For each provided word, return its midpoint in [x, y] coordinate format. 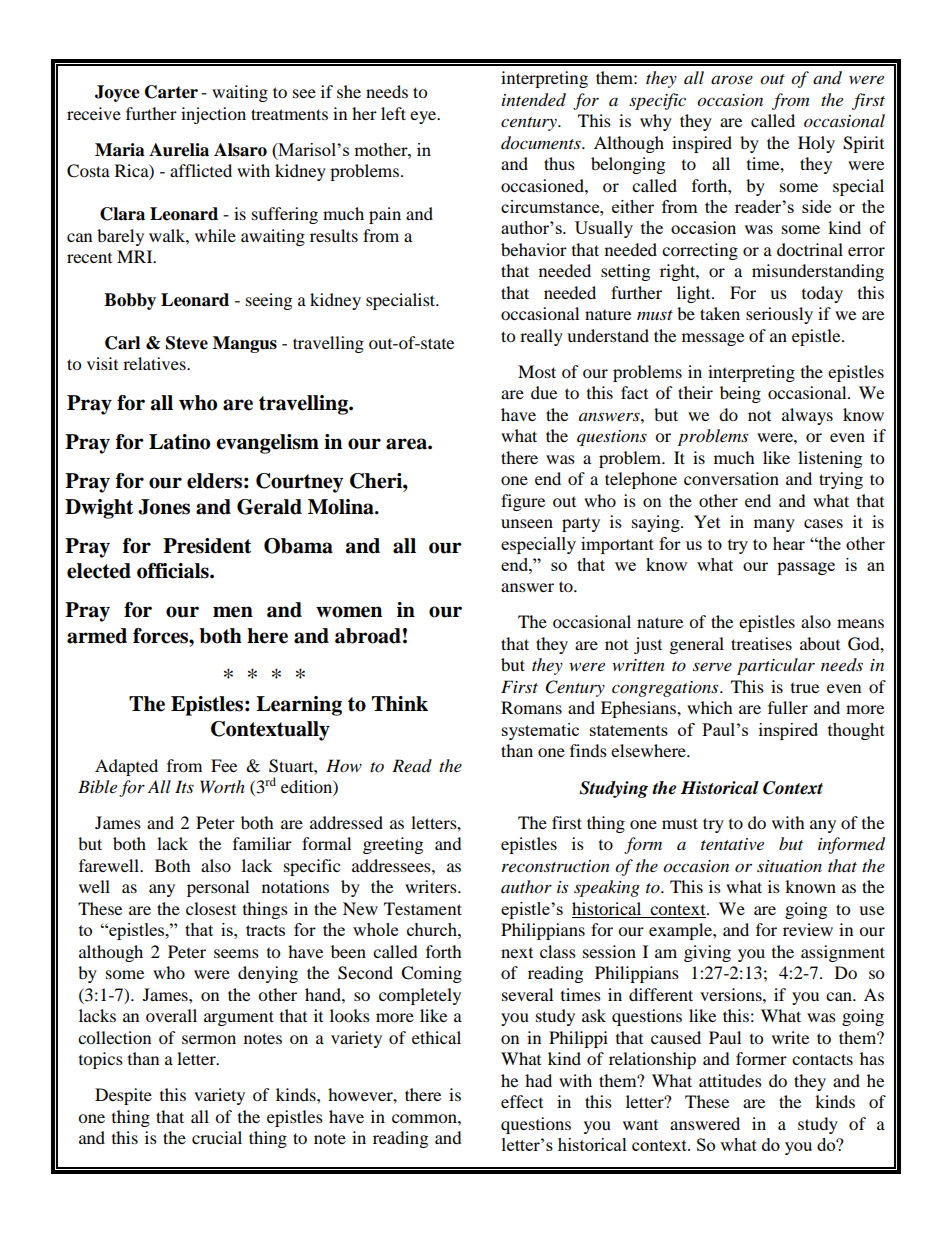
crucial [217, 1137]
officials [174, 571]
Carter [171, 92]
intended [534, 100]
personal [218, 888]
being [740, 394]
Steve [187, 343]
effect [522, 1101]
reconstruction [556, 866]
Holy [816, 144]
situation [789, 866]
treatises [761, 643]
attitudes [730, 1080]
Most [537, 371]
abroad [368, 636]
